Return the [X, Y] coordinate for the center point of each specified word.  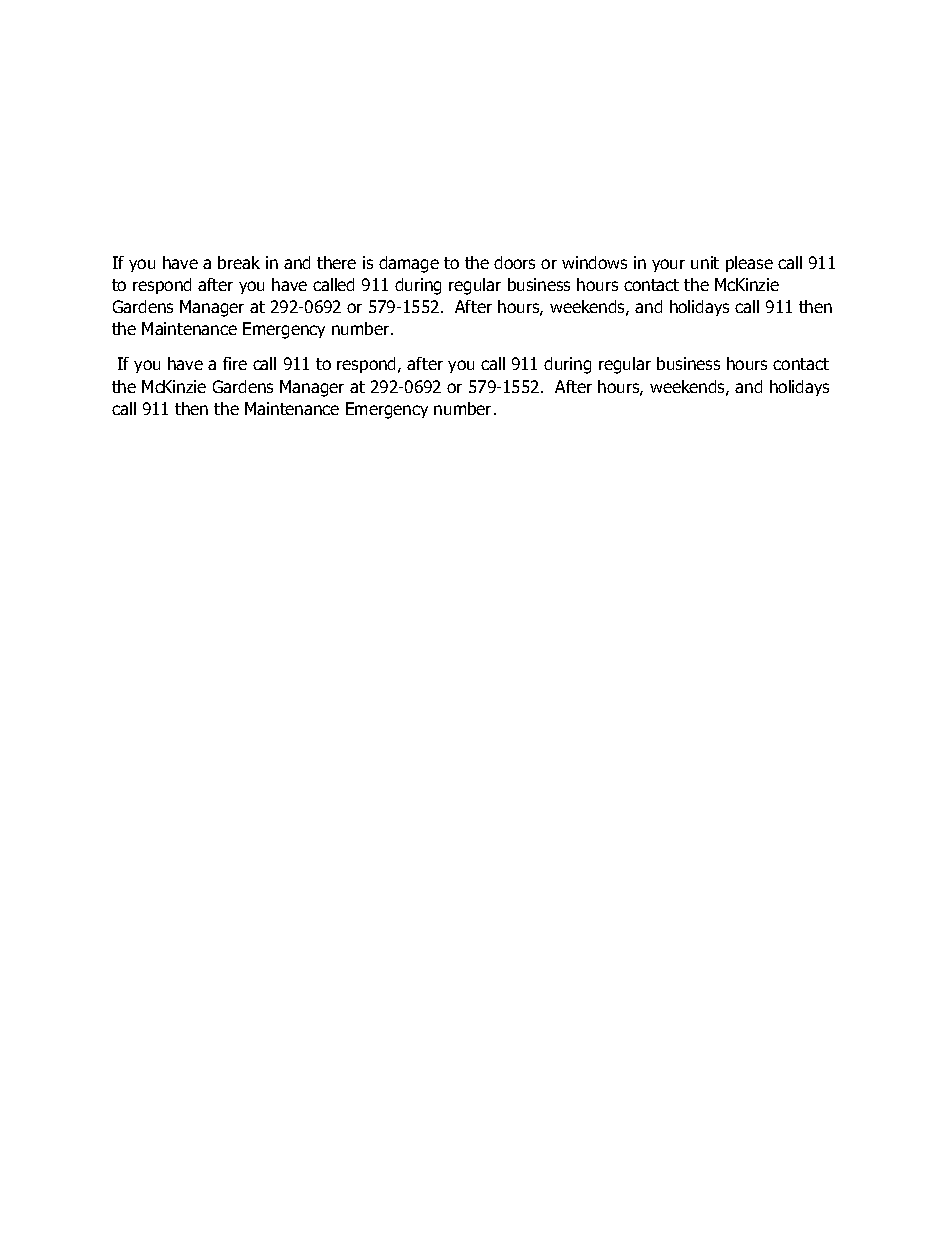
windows [594, 262]
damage [409, 264]
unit [705, 262]
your [668, 265]
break [239, 262]
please [749, 264]
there [336, 262]
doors [514, 262]
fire [235, 363]
